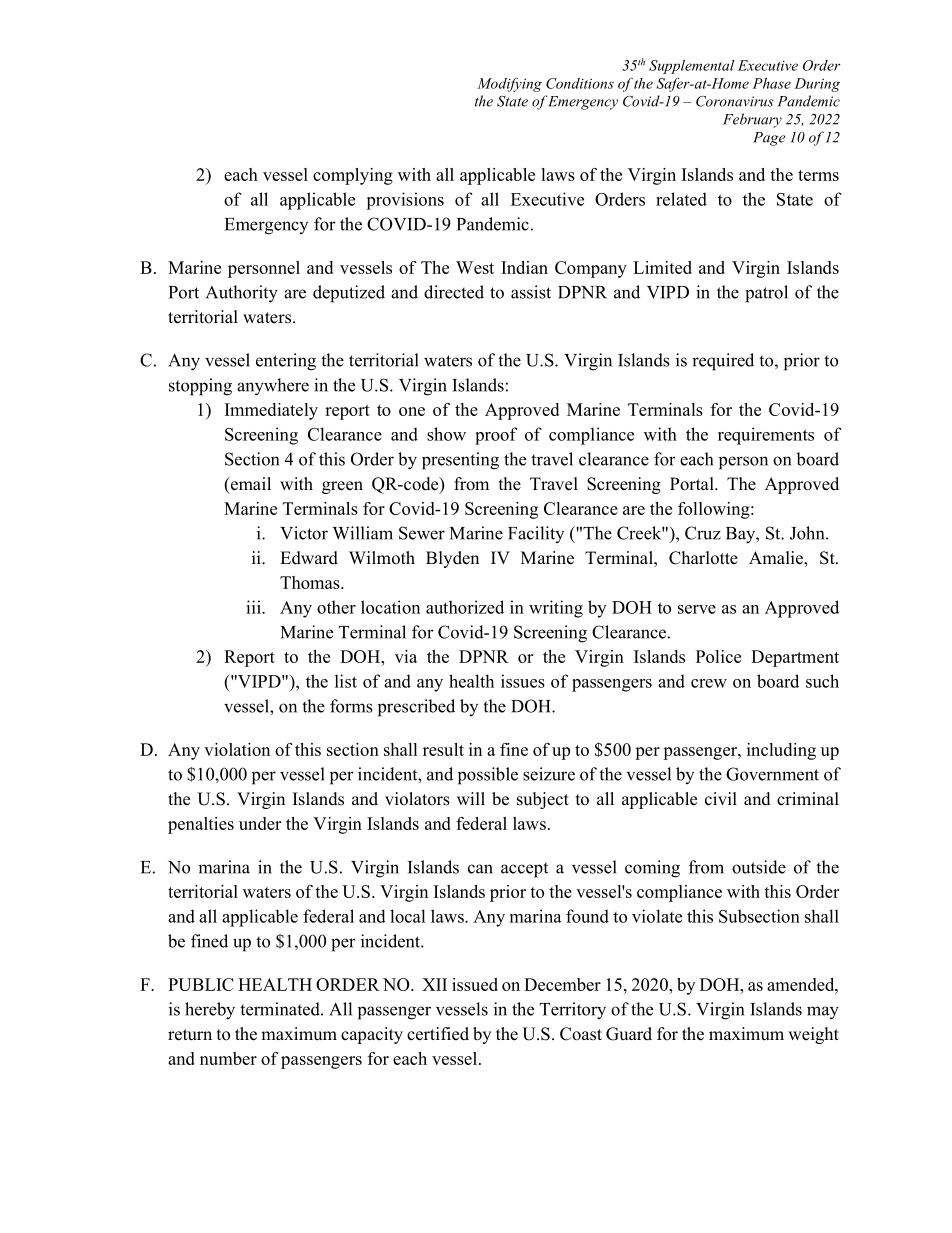 The width and height of the screenshot is (952, 1233). I want to click on Modifying, so click(509, 84).
